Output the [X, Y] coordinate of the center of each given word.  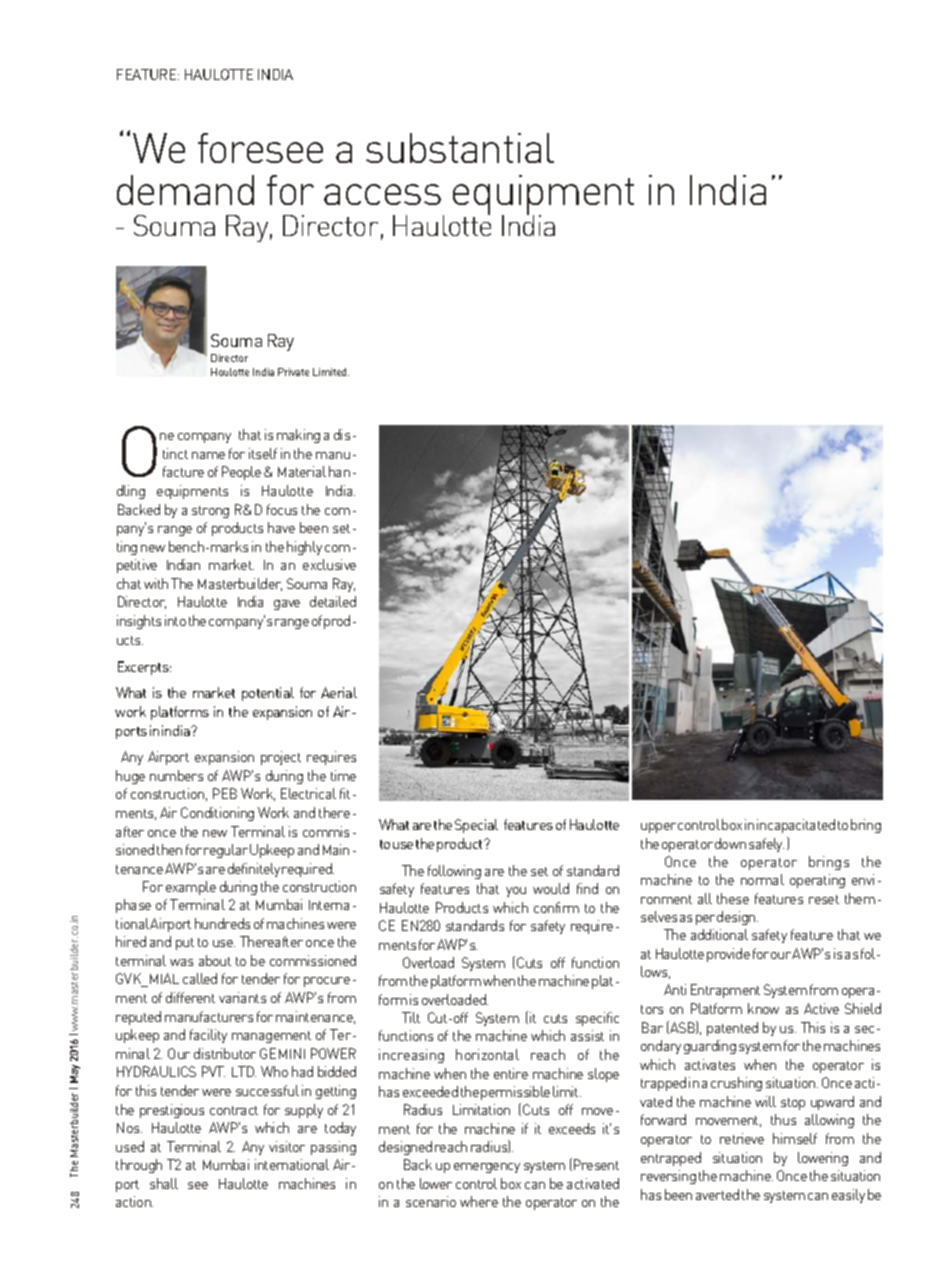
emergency [487, 1168]
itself [263, 453]
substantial [460, 148]
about [215, 960]
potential [268, 694]
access [382, 194]
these [733, 898]
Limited [331, 372]
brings [829, 863]
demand [185, 190]
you [516, 892]
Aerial [339, 692]
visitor [287, 1146]
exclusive [329, 564]
